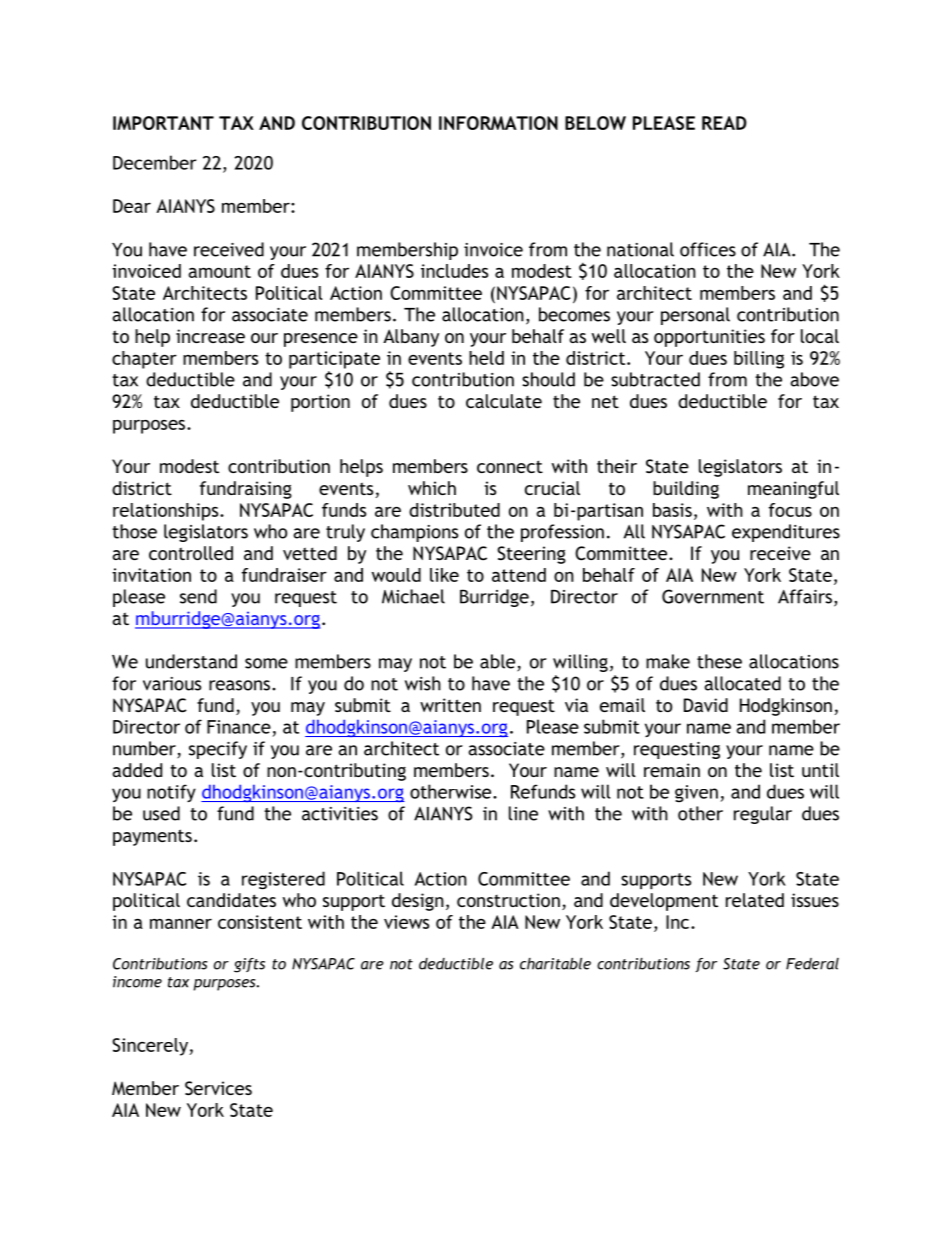 This image has height=1233, width=952. I want to click on Services, so click(218, 1088).
